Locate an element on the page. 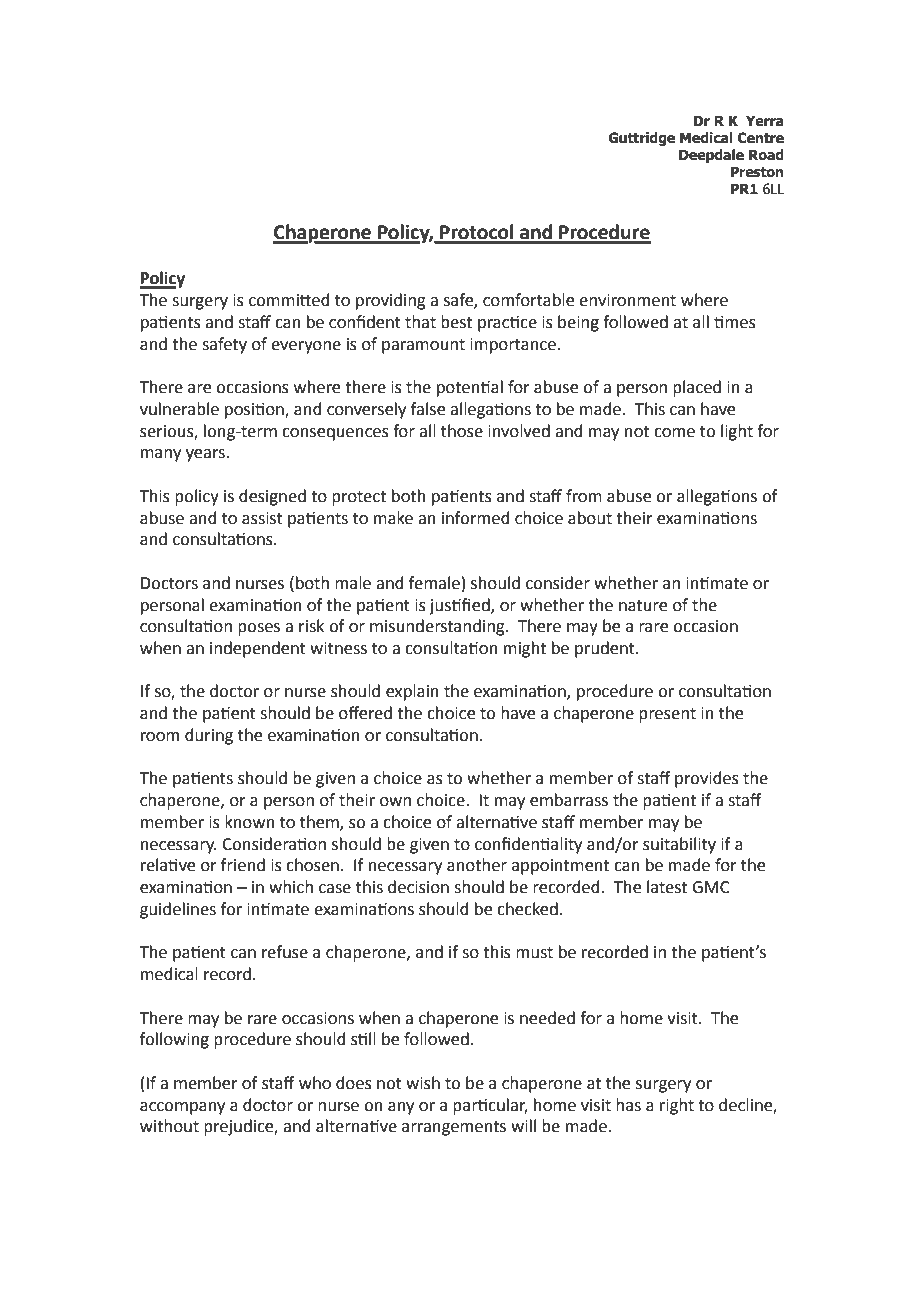 The height and width of the image is (1308, 924). wish is located at coordinates (423, 1083).
